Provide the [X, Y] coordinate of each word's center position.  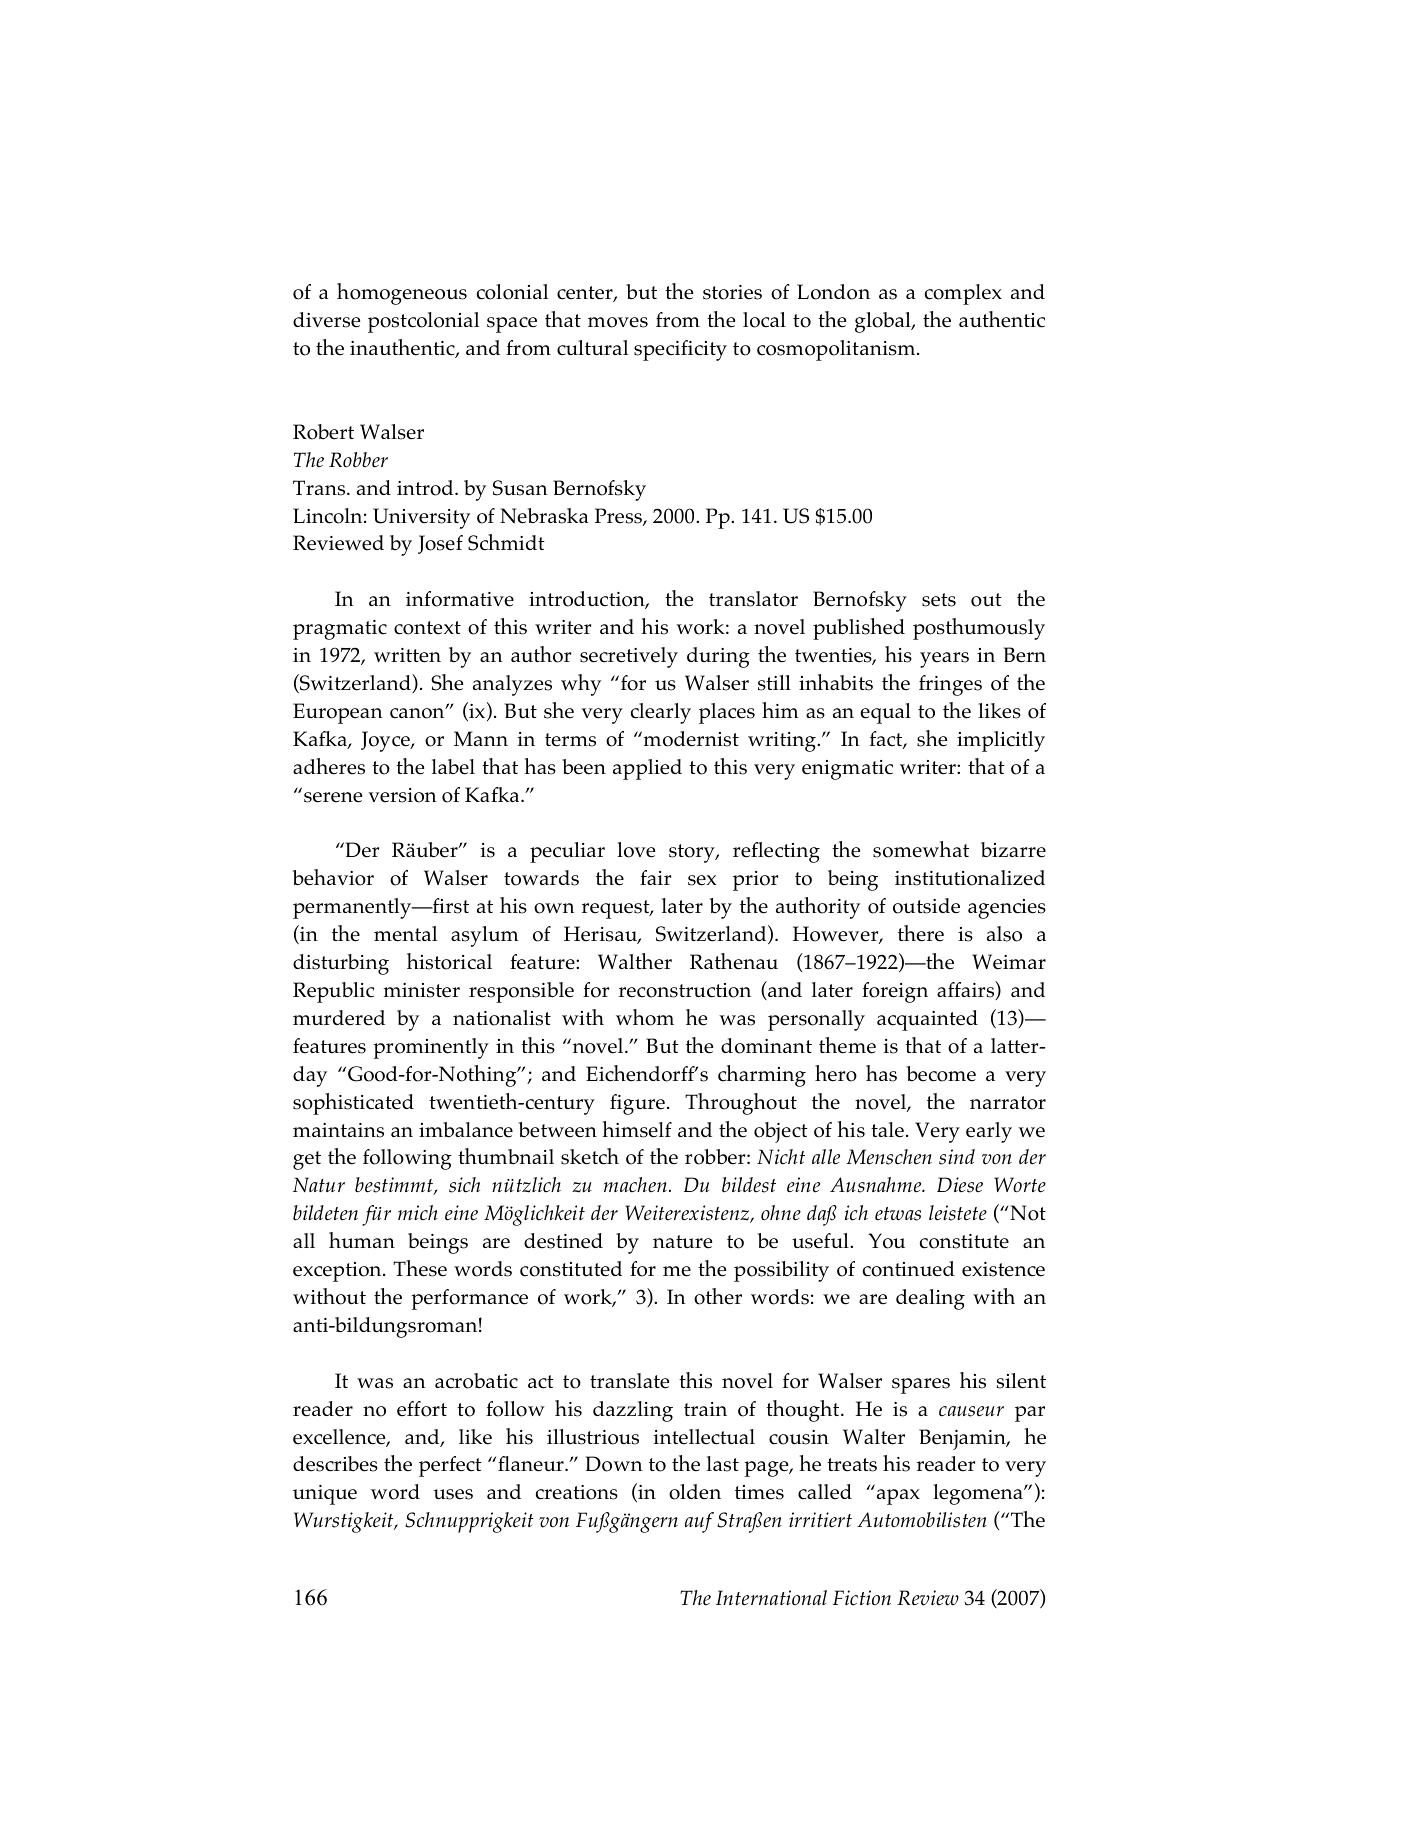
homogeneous [402, 294]
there [921, 933]
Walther [635, 961]
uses [453, 1494]
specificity [680, 350]
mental [405, 934]
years [944, 660]
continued [909, 1269]
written [407, 655]
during [718, 657]
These [420, 1268]
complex [963, 294]
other [718, 1296]
